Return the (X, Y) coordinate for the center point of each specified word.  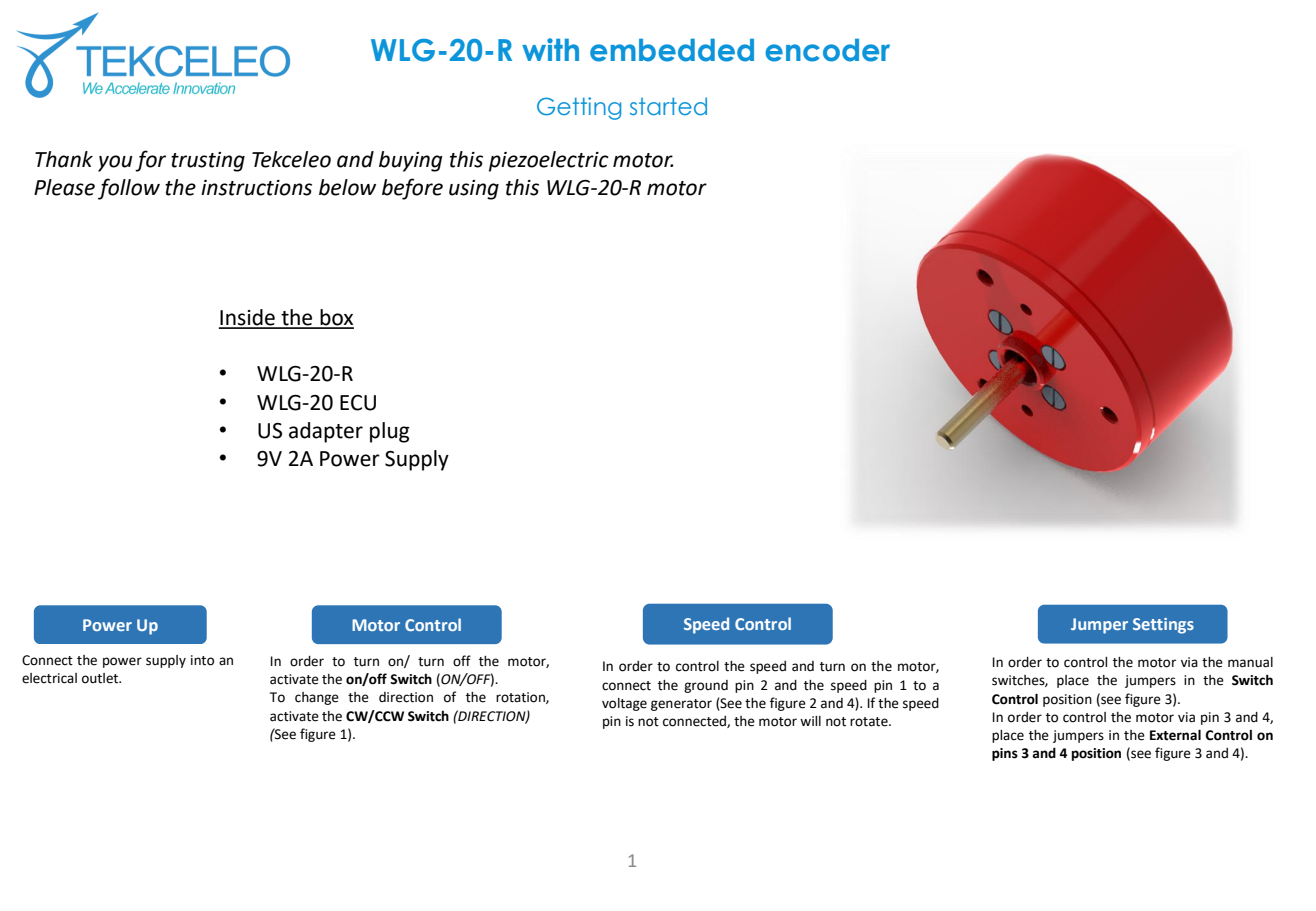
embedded (672, 50)
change (317, 698)
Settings (1163, 626)
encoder (827, 50)
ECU (358, 403)
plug (390, 432)
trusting (208, 162)
